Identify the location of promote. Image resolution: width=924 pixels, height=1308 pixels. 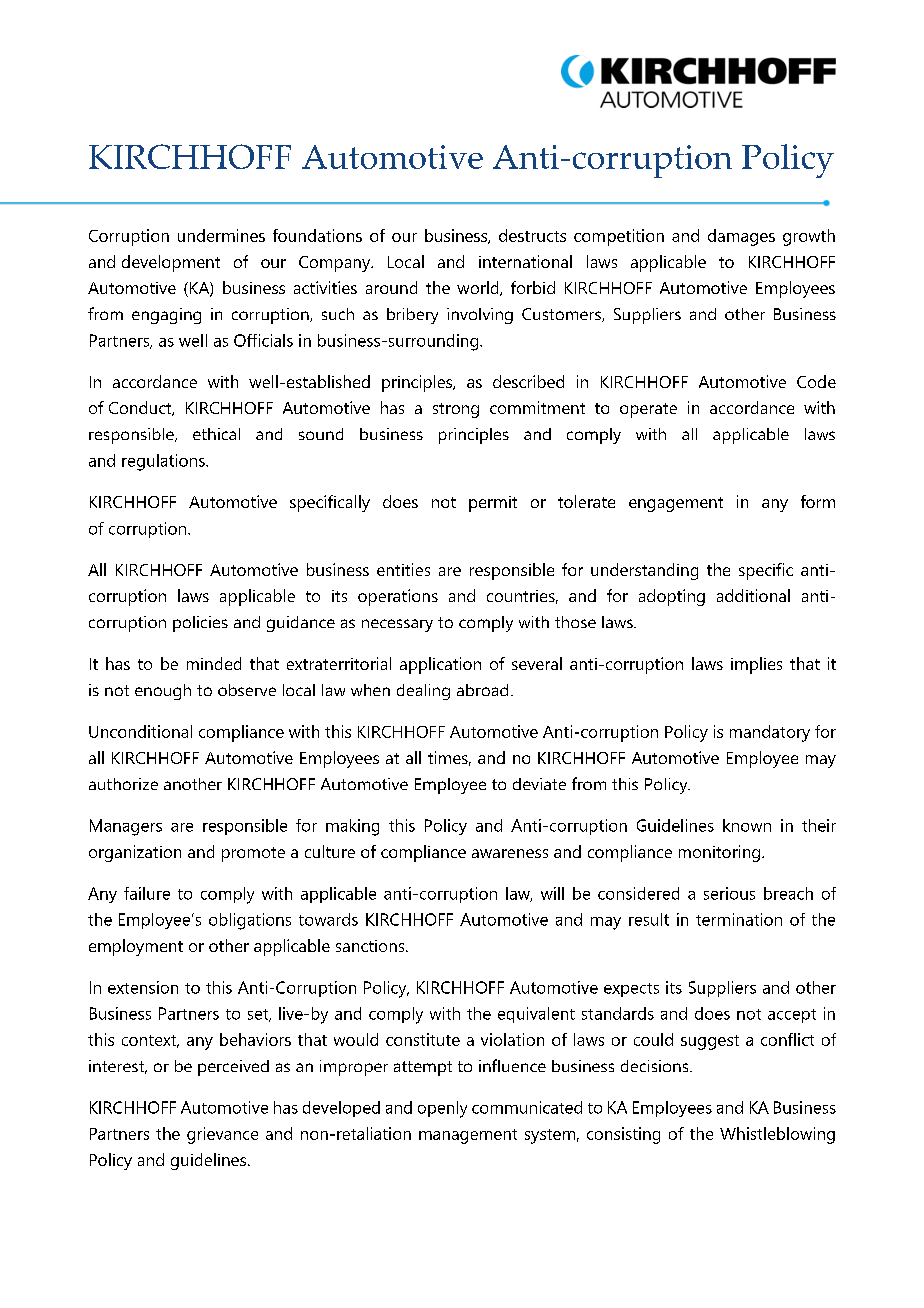
(253, 854).
